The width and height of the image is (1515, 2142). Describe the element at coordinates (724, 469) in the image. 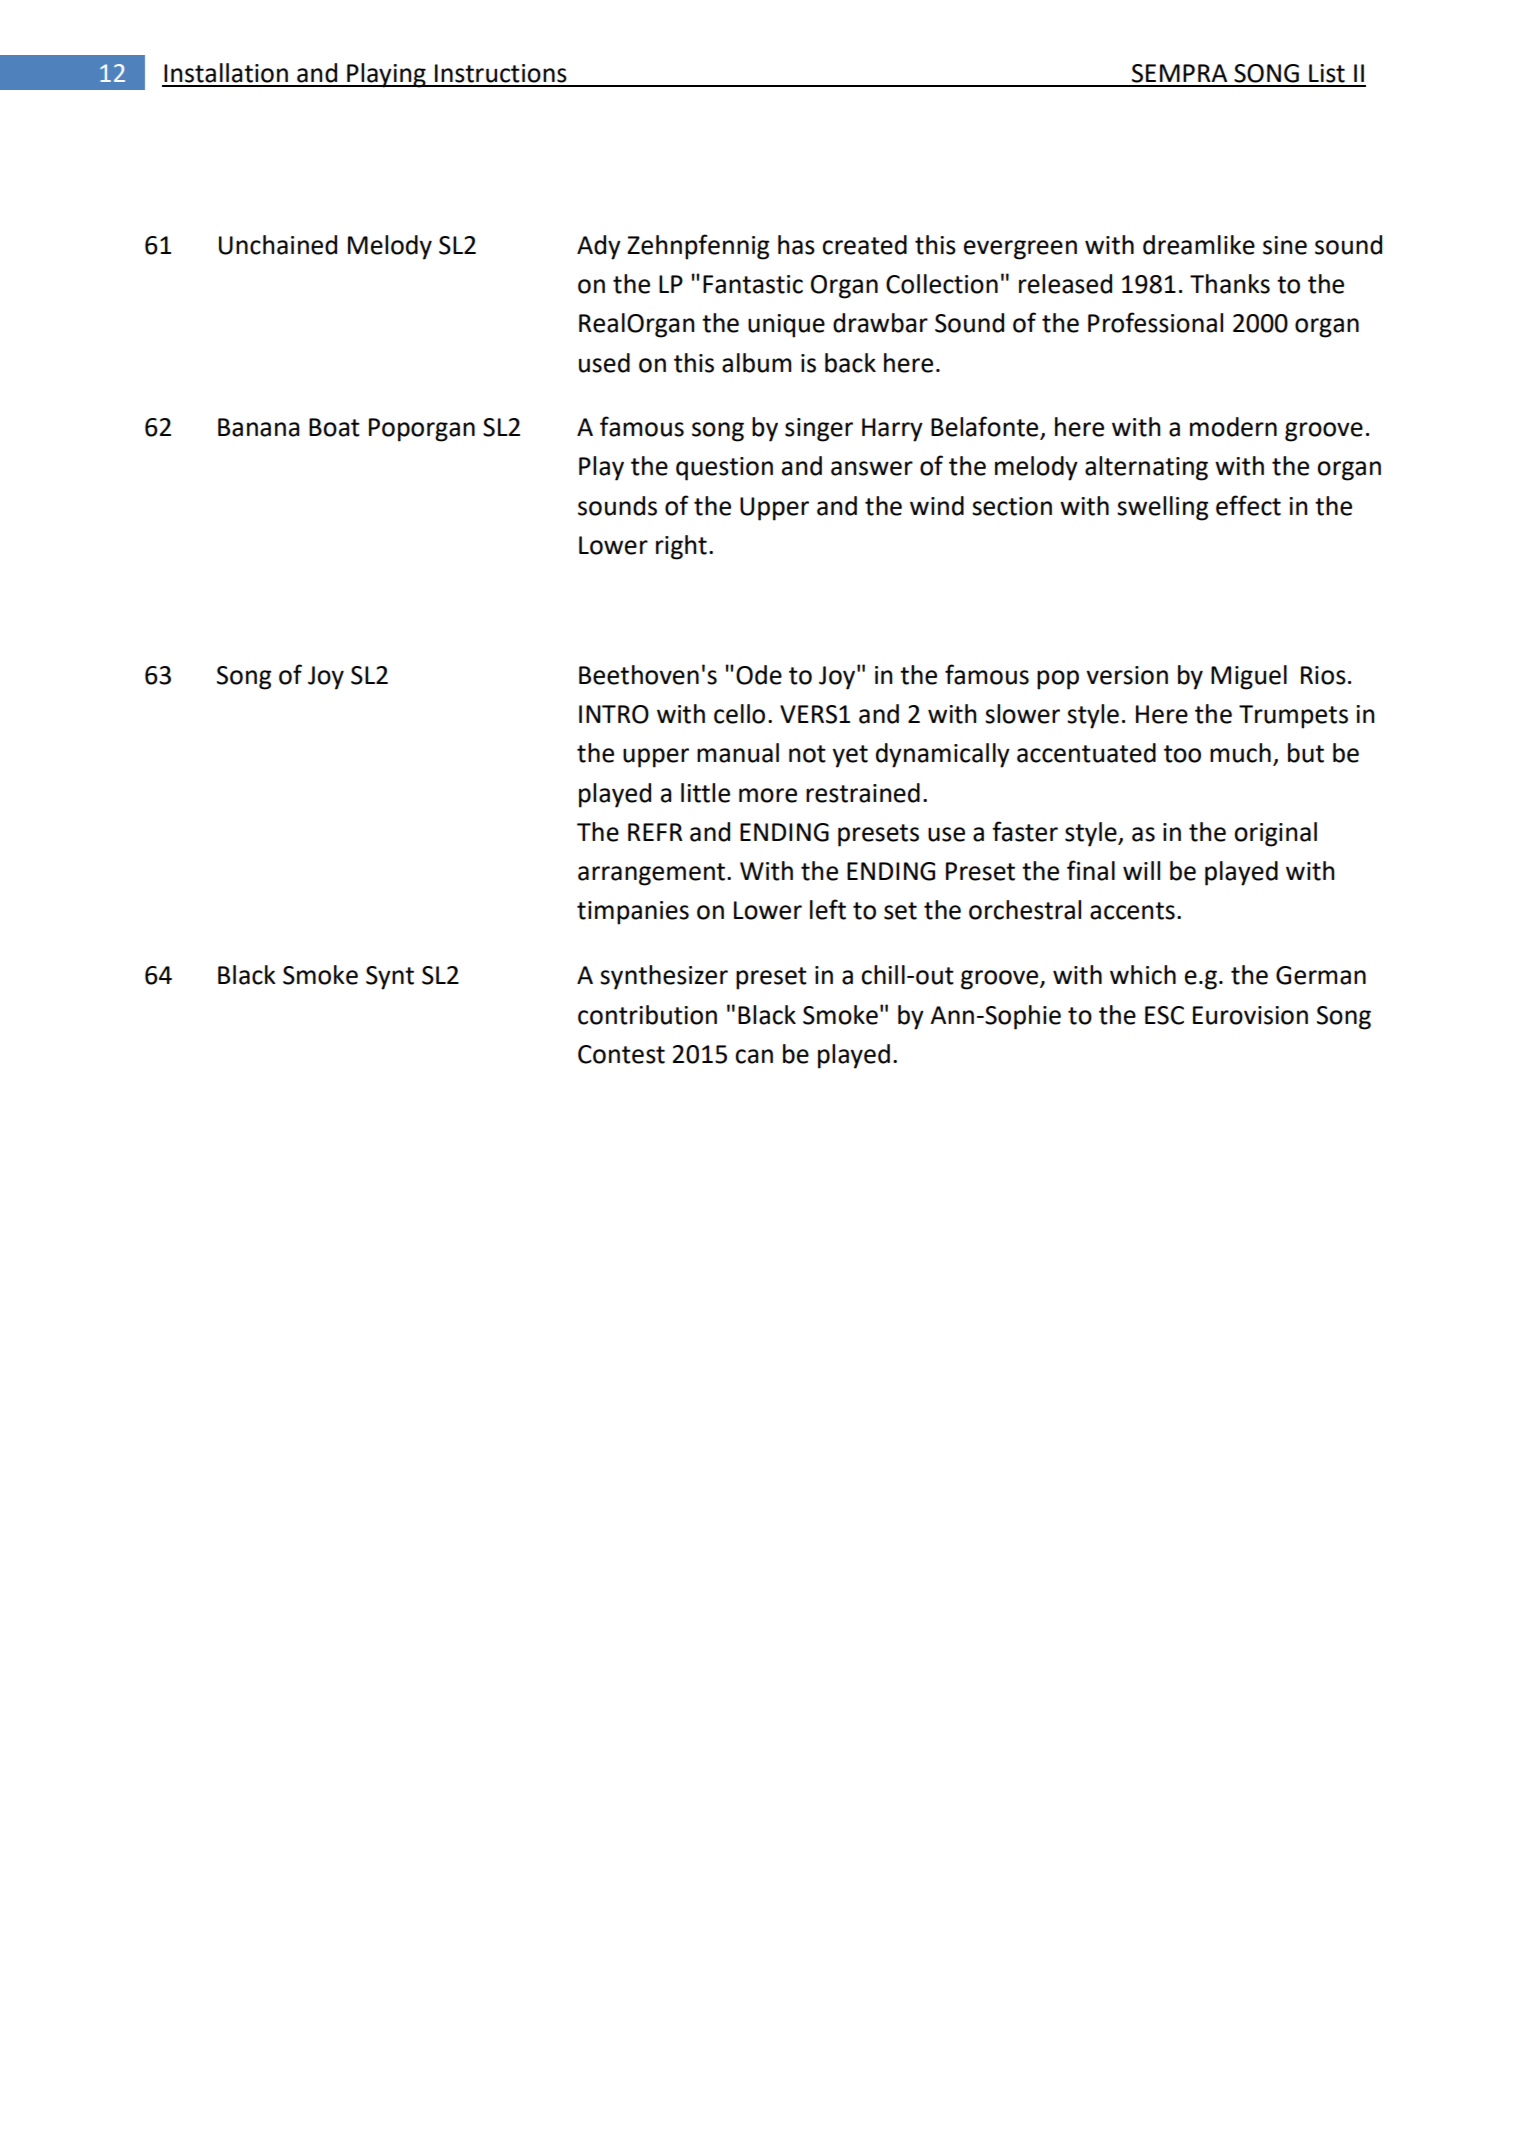

I see `question` at that location.
